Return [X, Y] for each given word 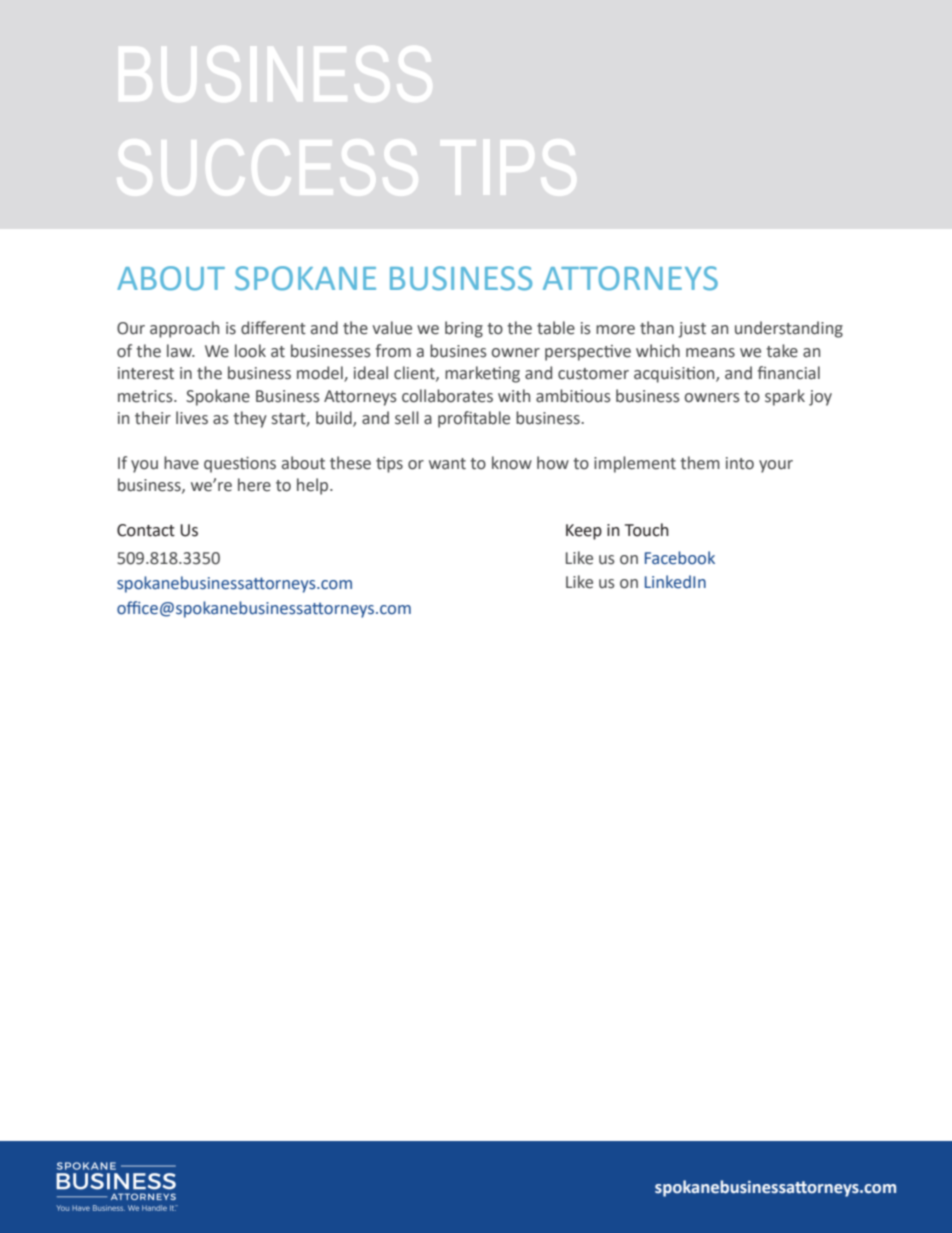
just [692, 330]
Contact [146, 530]
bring [464, 329]
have [181, 463]
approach [184, 329]
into [740, 463]
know [512, 463]
